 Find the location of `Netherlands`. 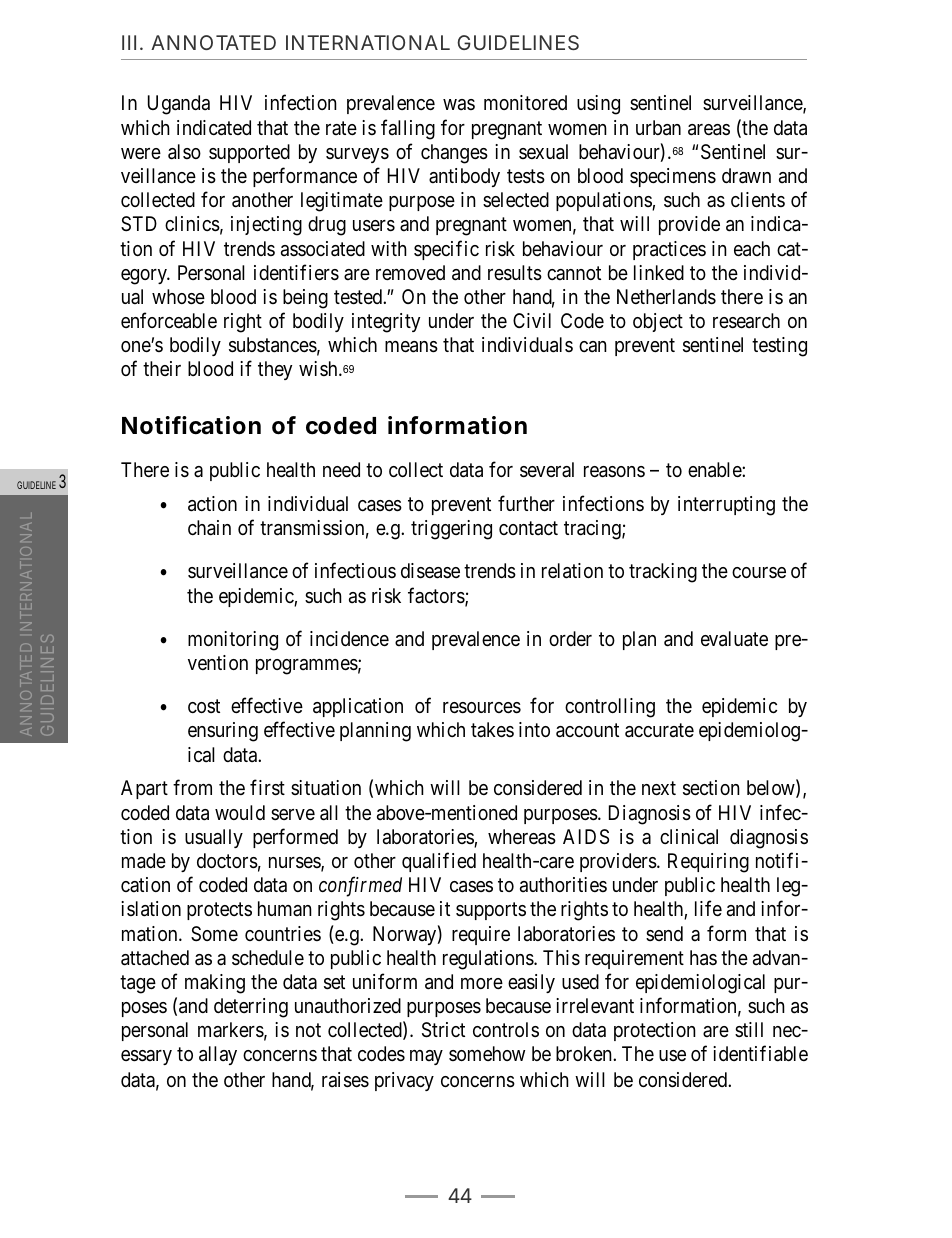

Netherlands is located at coordinates (666, 297).
